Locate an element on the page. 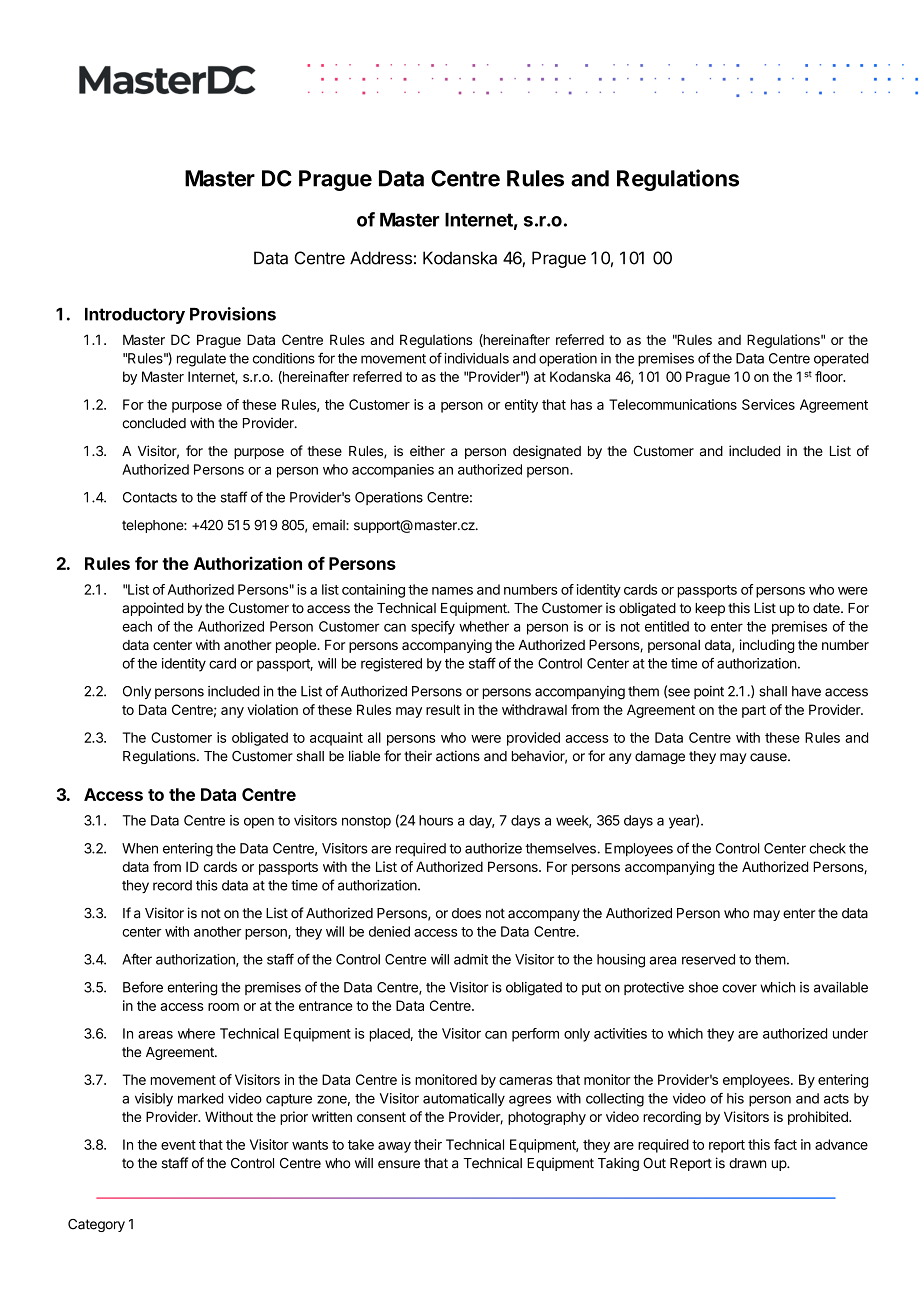  actions is located at coordinates (458, 756).
